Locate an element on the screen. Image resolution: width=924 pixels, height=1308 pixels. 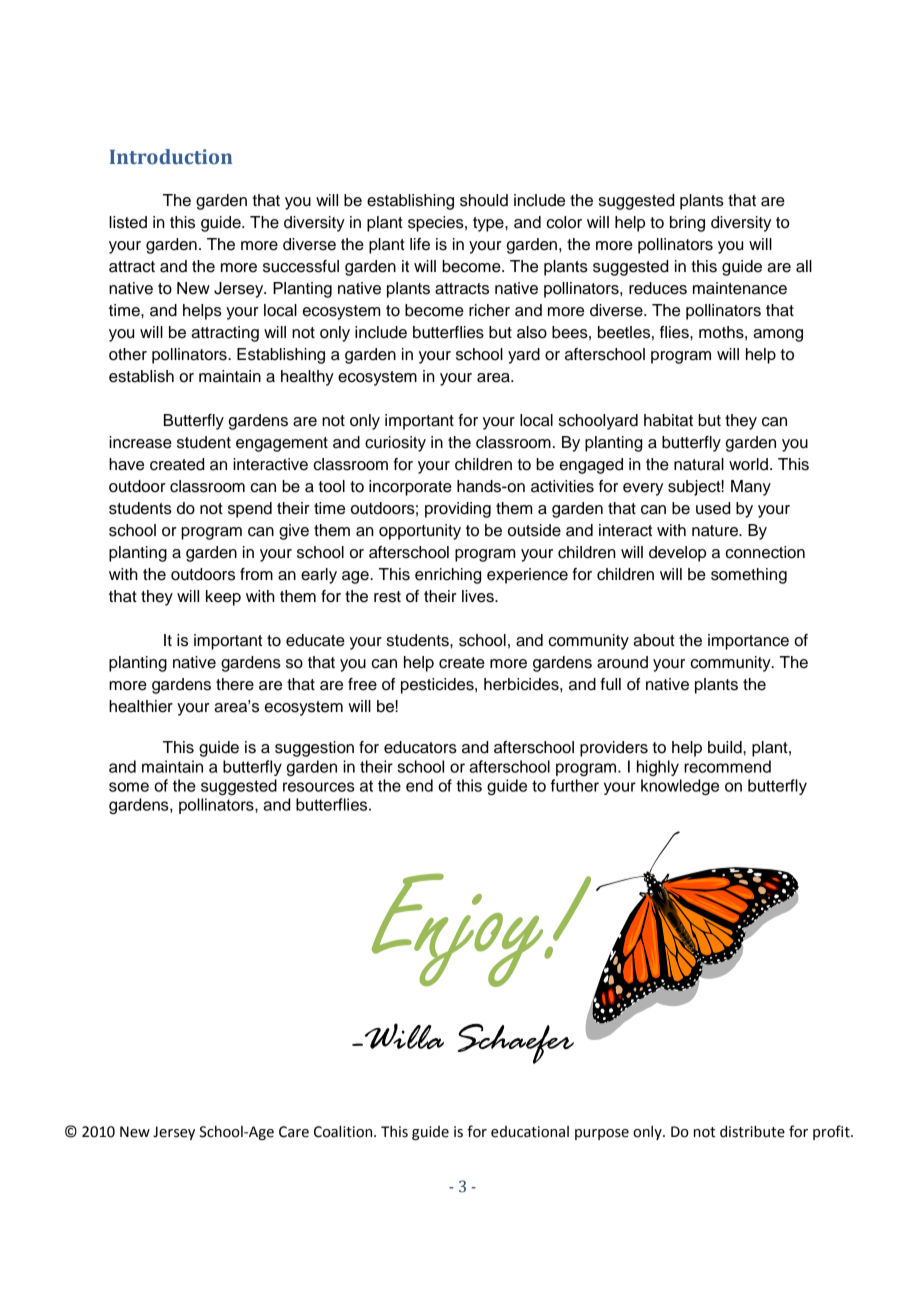
distribute is located at coordinates (752, 1131).
